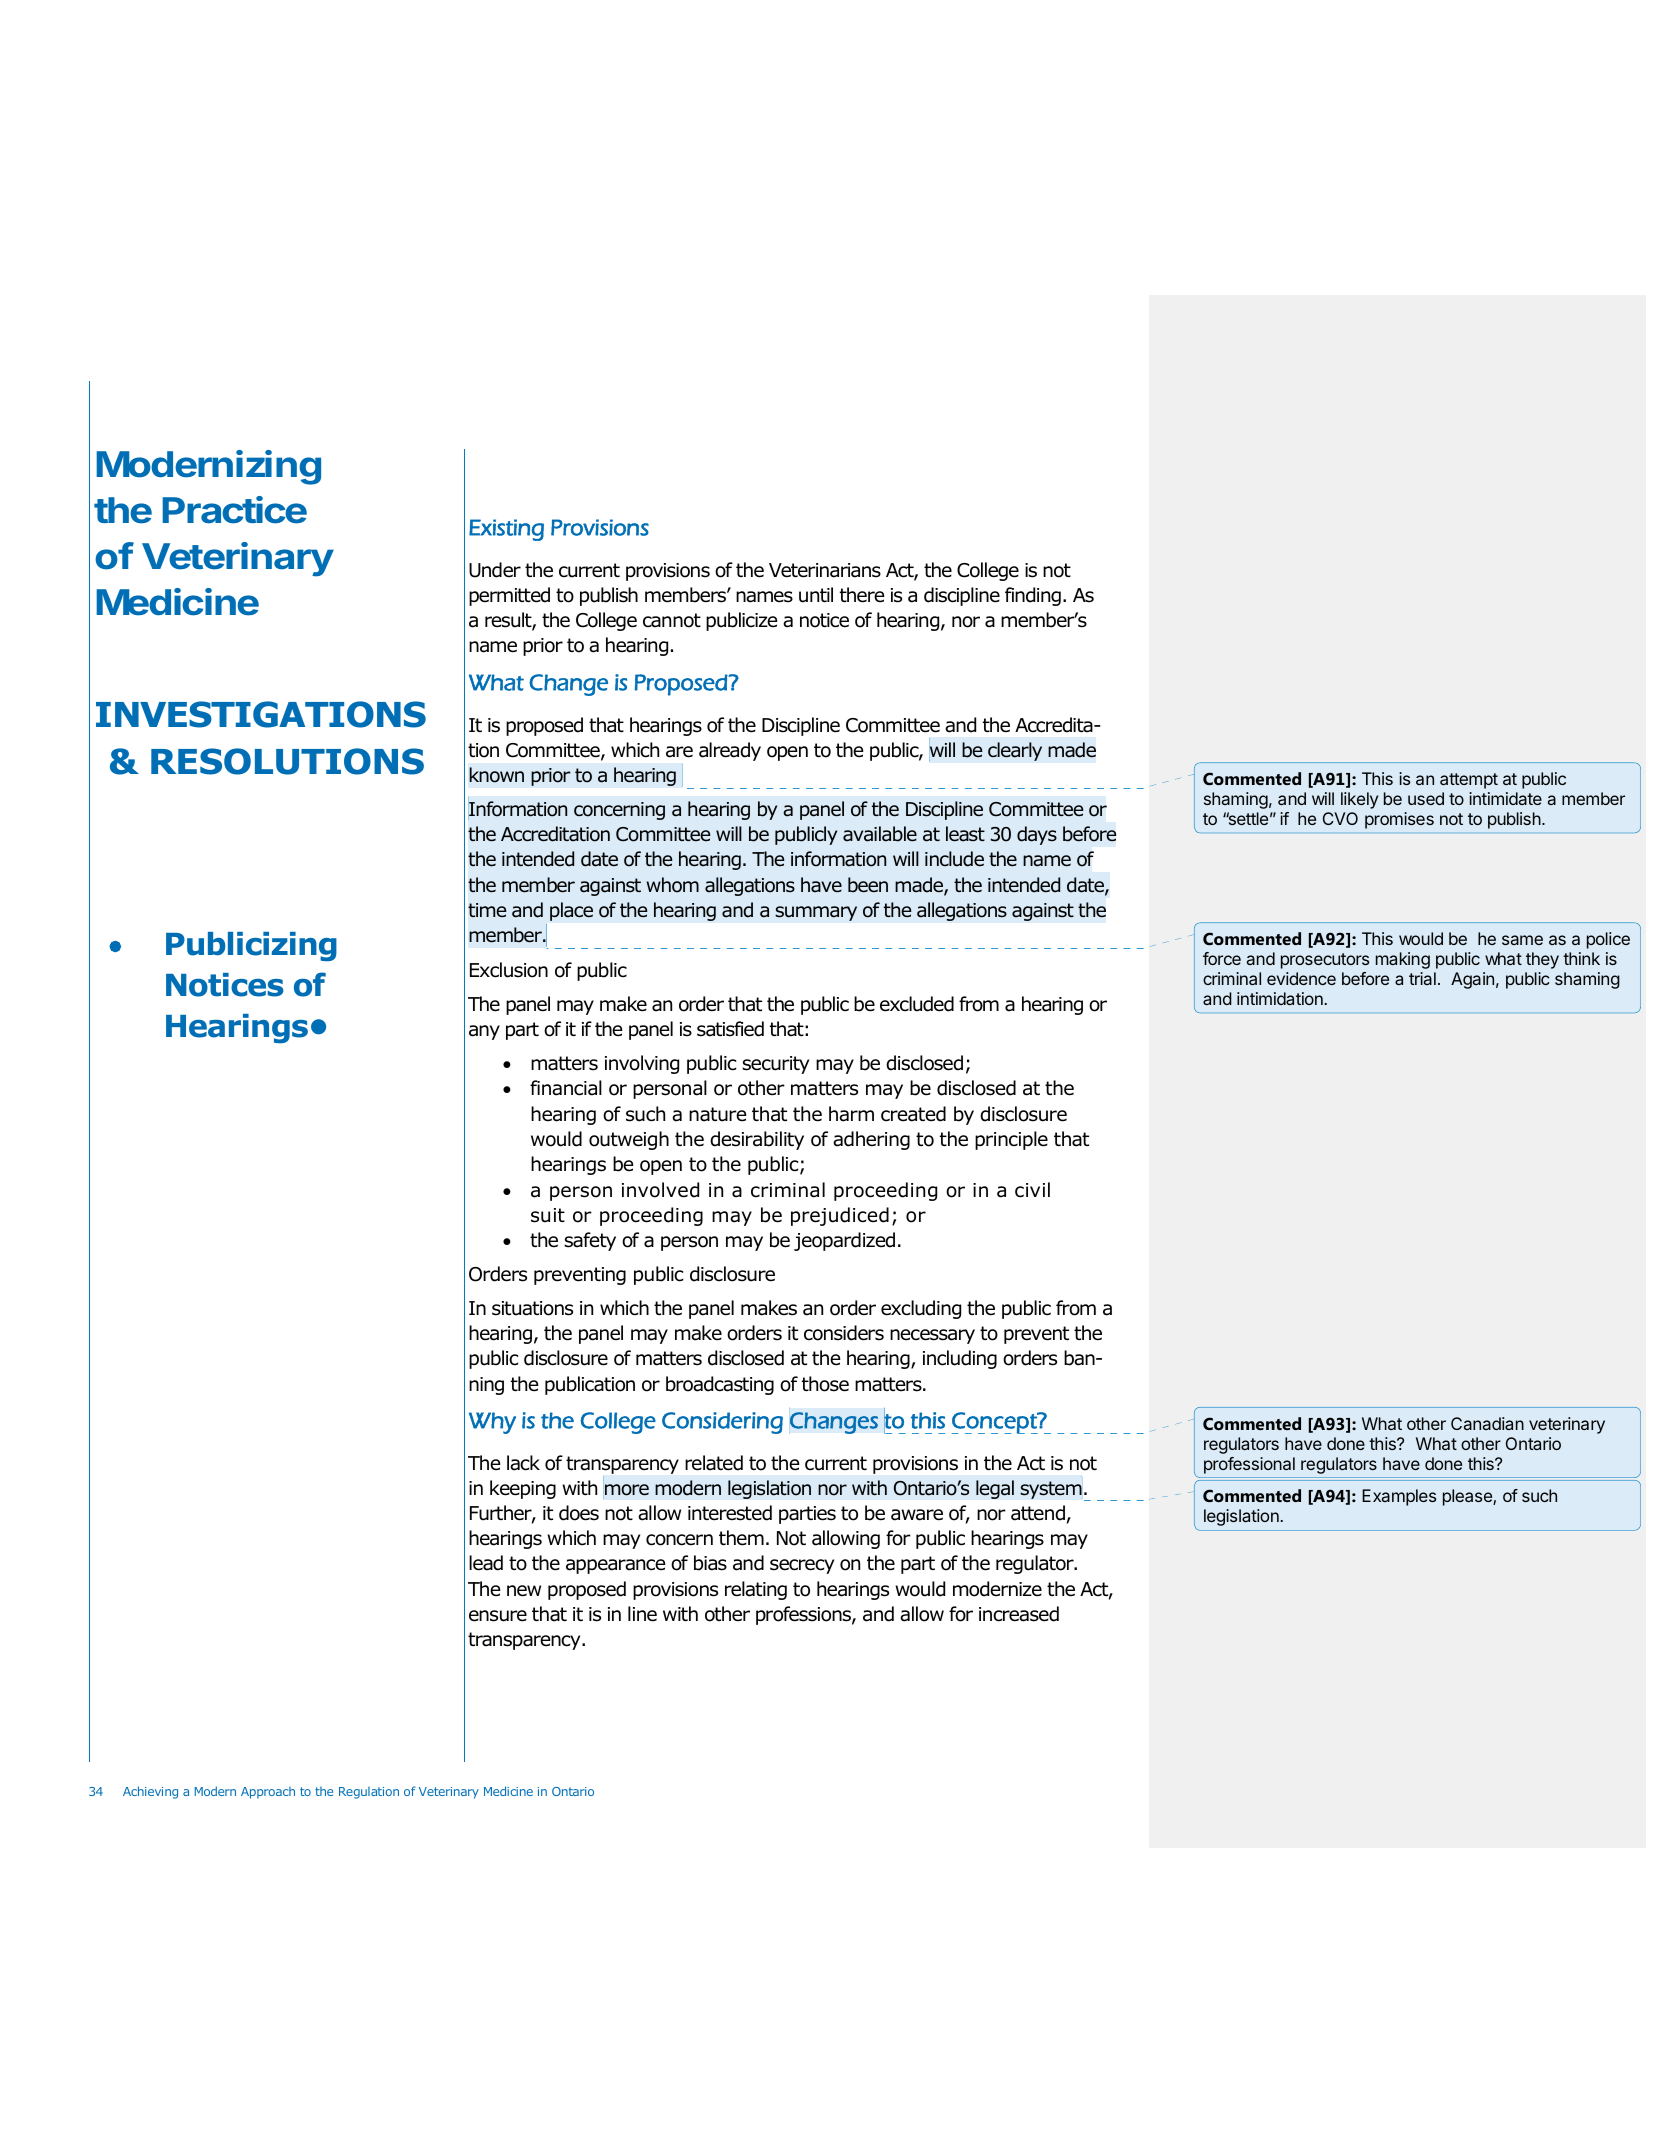  What do you see at coordinates (1403, 960) in the screenshot?
I see `making` at bounding box center [1403, 960].
